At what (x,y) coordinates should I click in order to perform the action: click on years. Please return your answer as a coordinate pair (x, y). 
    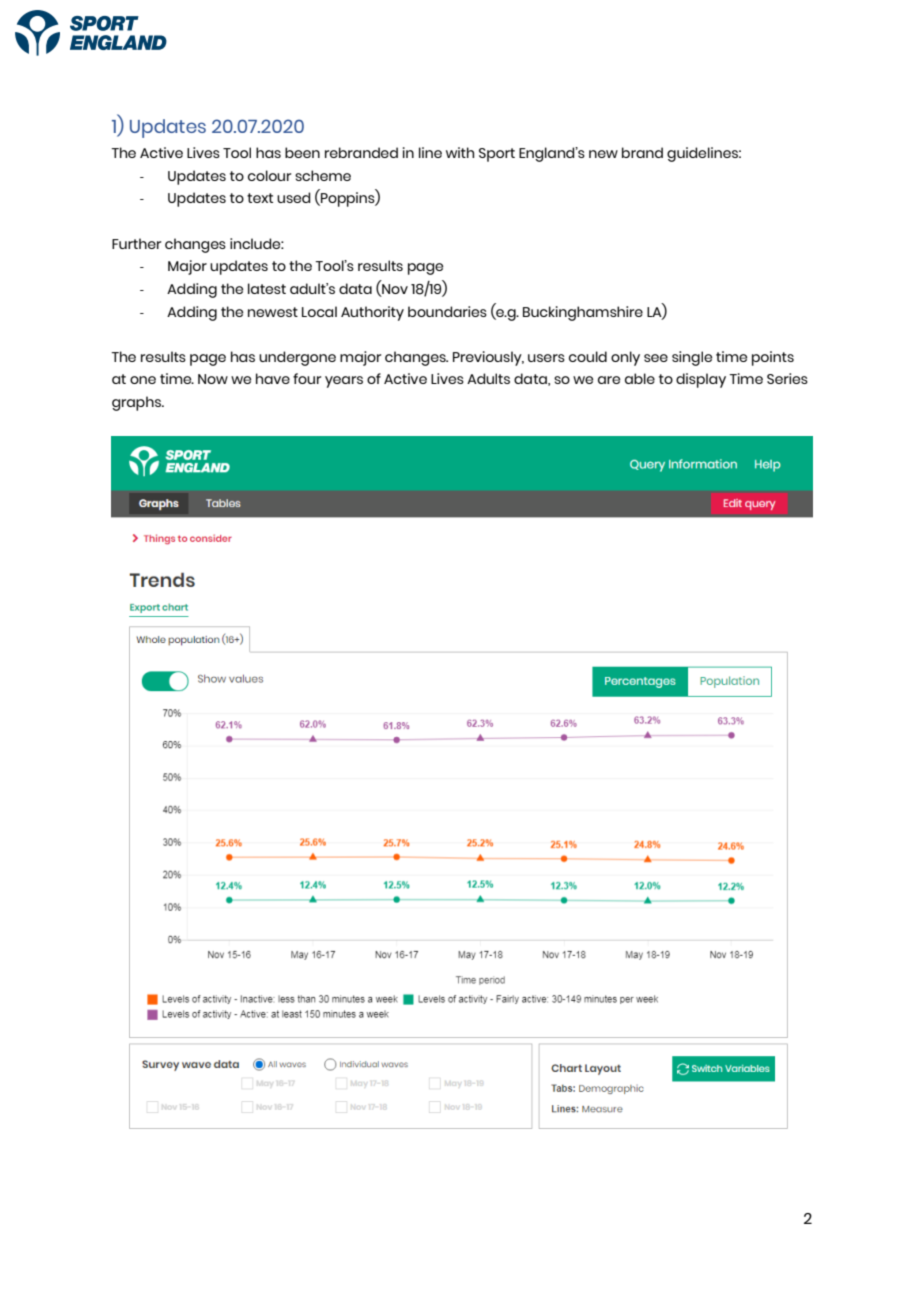
    Looking at the image, I should click on (344, 382).
